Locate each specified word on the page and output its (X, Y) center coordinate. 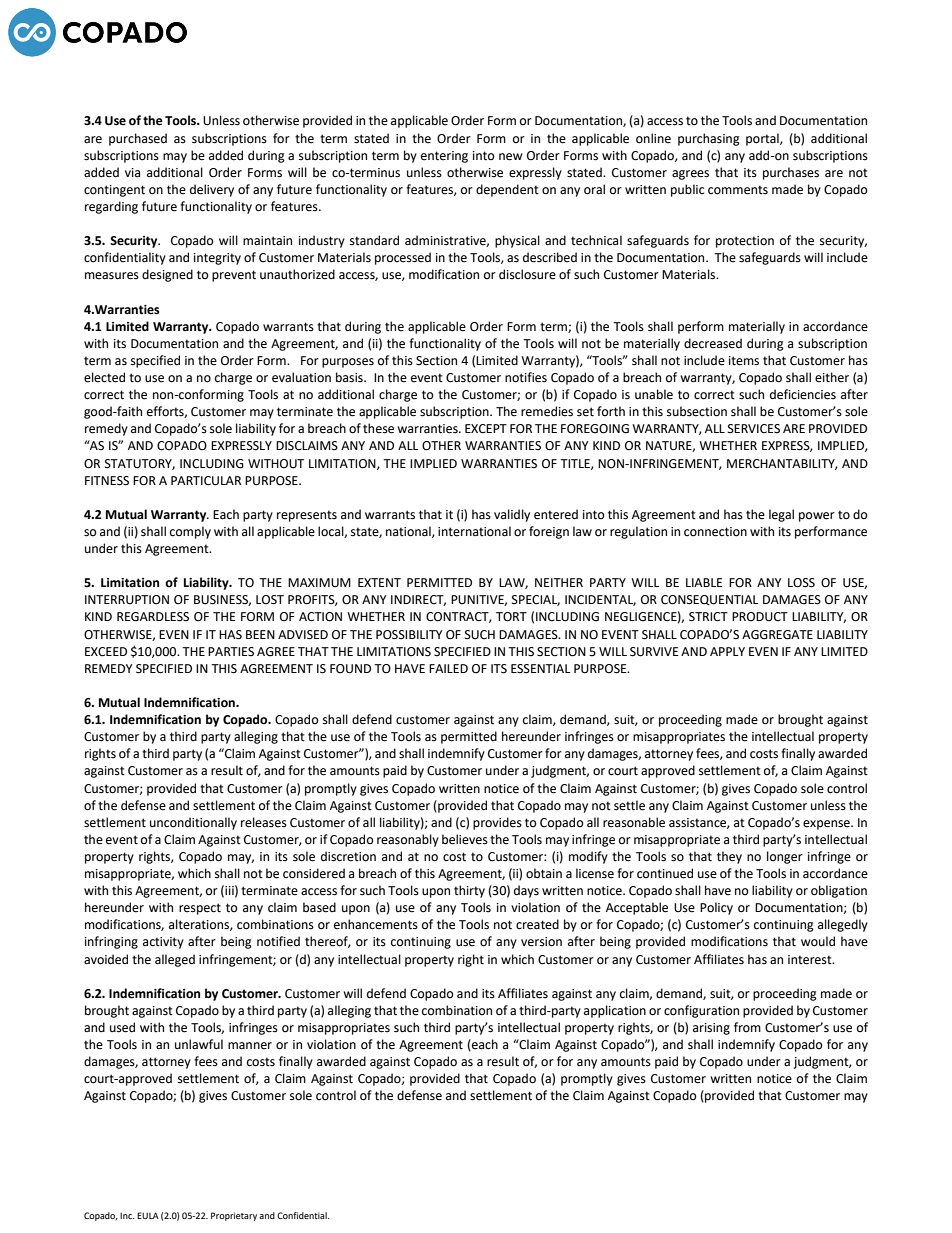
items (744, 361)
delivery (212, 190)
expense (827, 825)
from (747, 1027)
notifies (526, 377)
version (541, 942)
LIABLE (704, 582)
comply (190, 532)
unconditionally (193, 823)
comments (738, 190)
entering (444, 157)
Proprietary (234, 1216)
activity (163, 943)
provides (497, 823)
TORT (511, 617)
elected (104, 377)
